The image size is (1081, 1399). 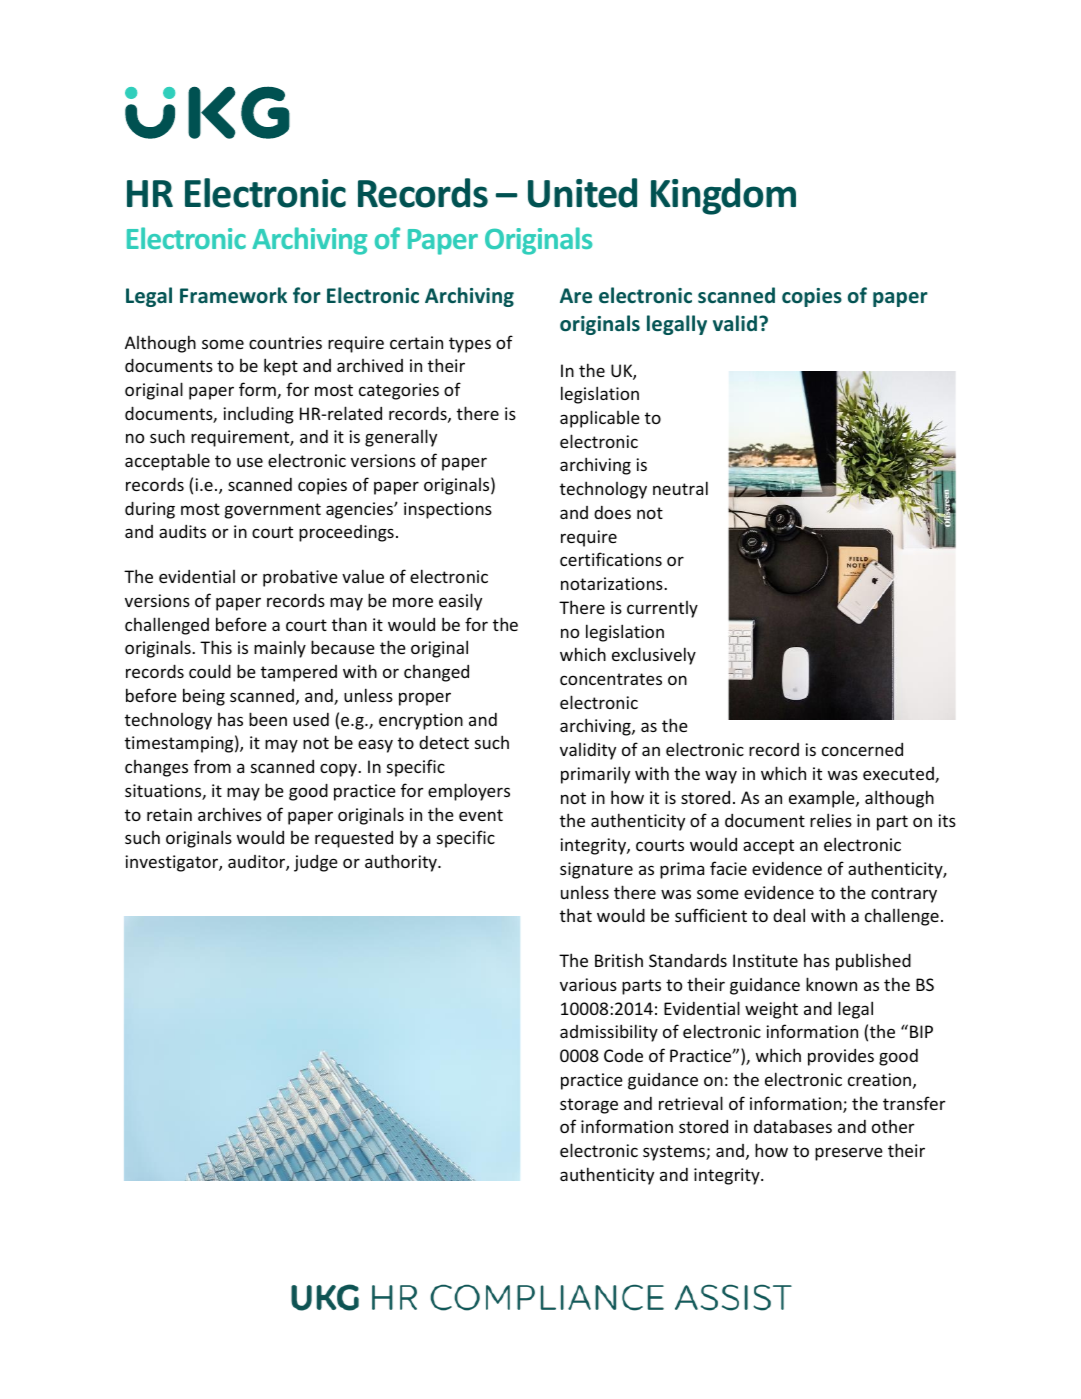 I want to click on does, so click(x=612, y=512).
